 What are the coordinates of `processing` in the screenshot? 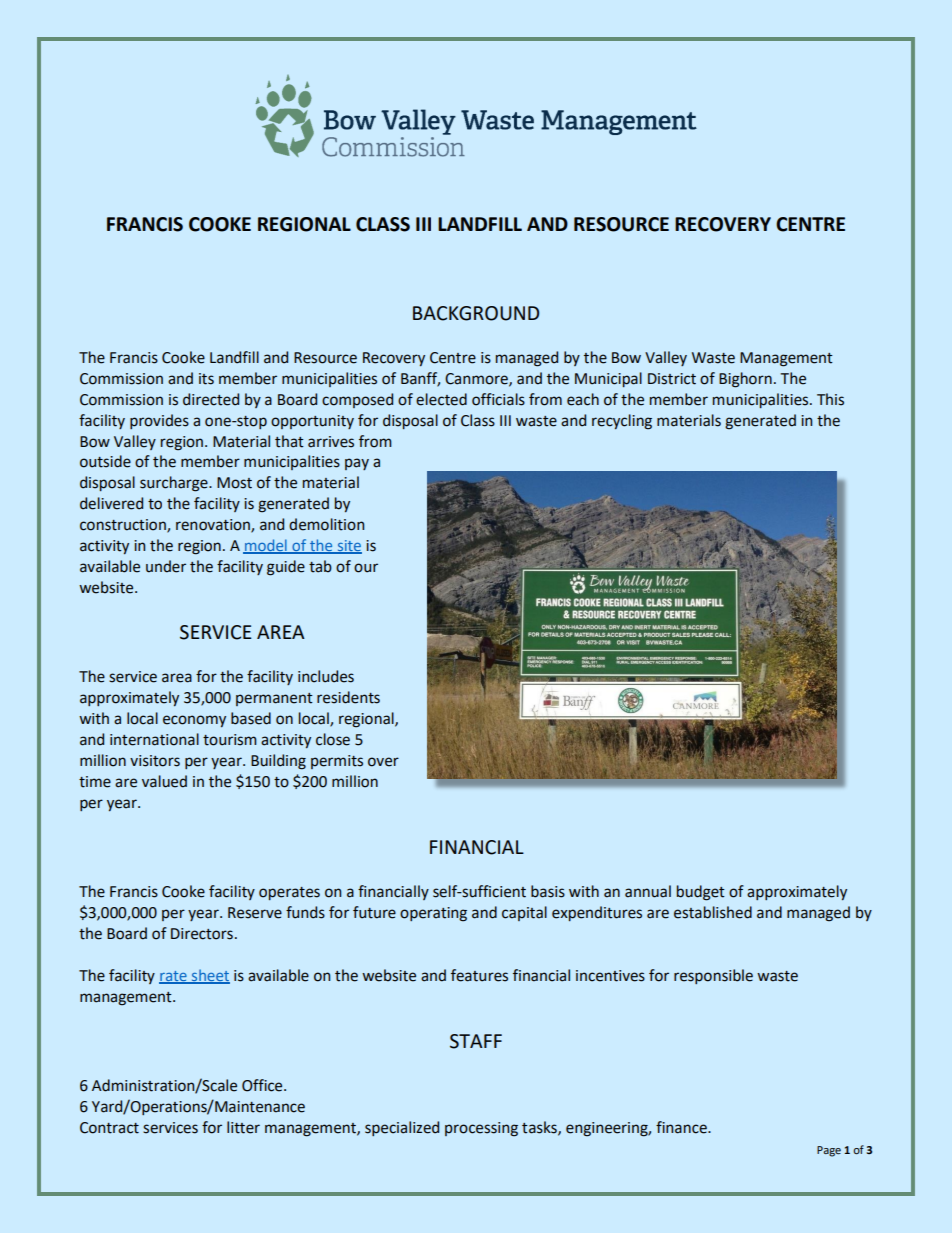 It's located at (481, 1129).
